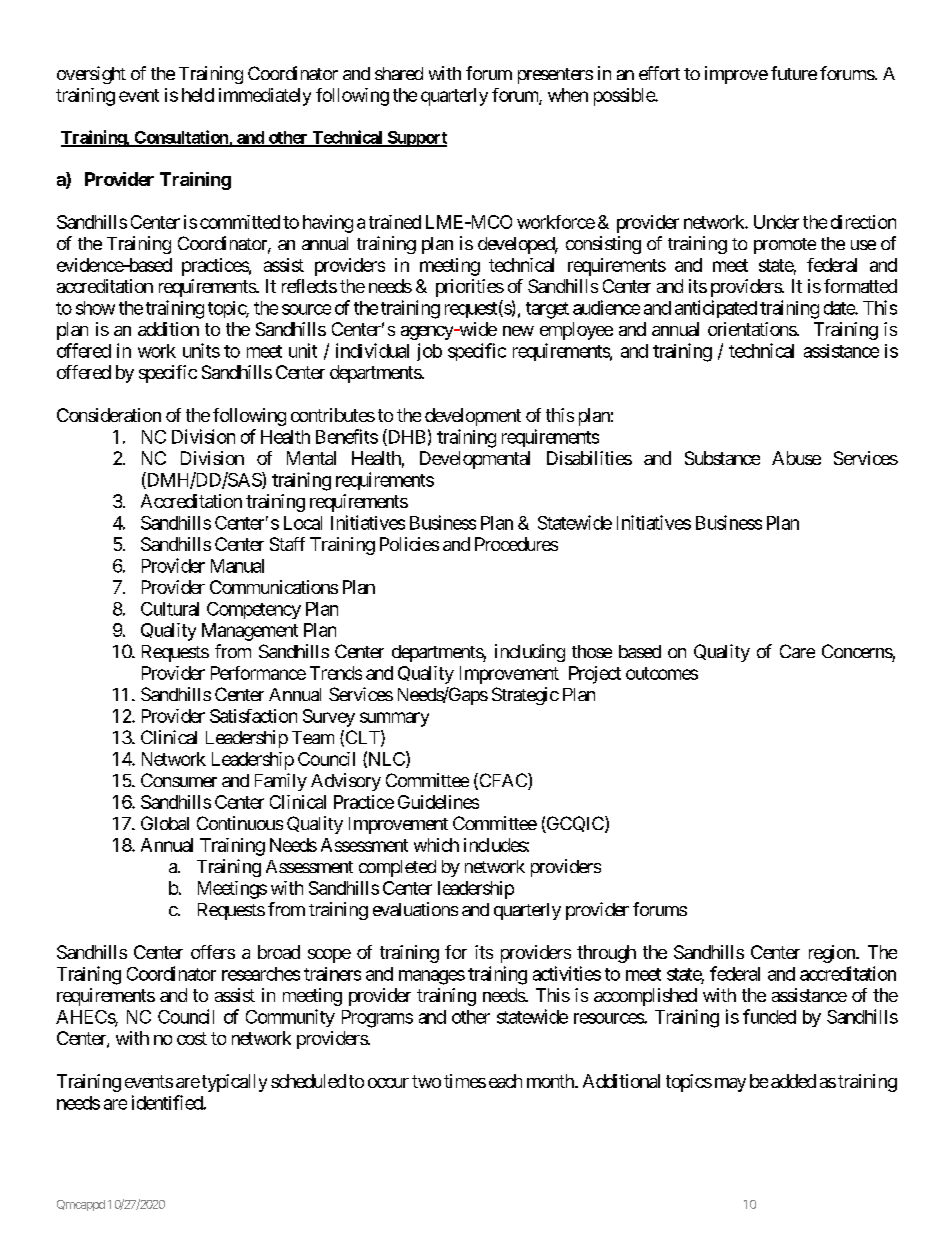 This image has height=1233, width=952. What do you see at coordinates (170, 609) in the image?
I see `Cultural` at bounding box center [170, 609].
